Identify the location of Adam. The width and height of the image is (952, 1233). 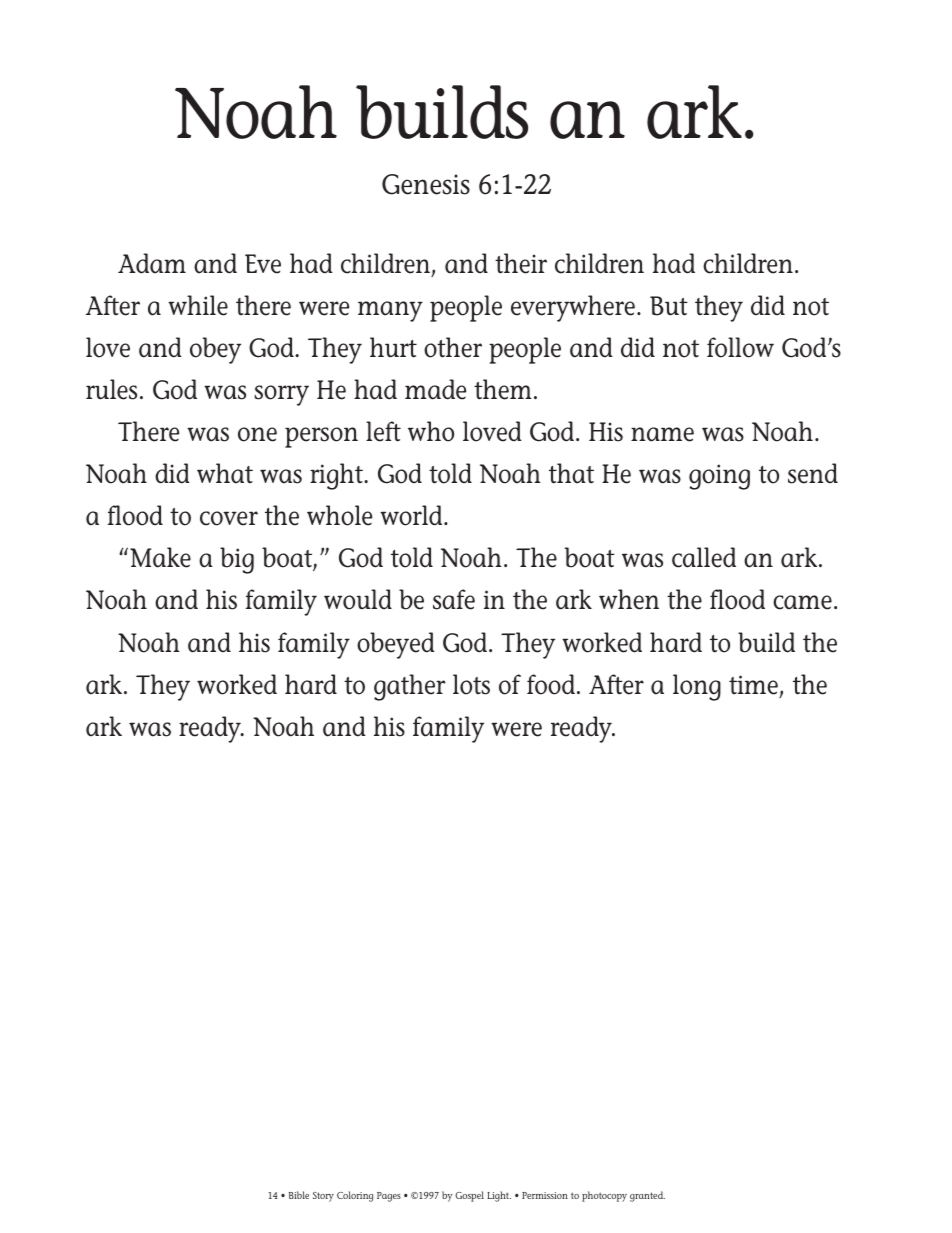
(152, 263).
